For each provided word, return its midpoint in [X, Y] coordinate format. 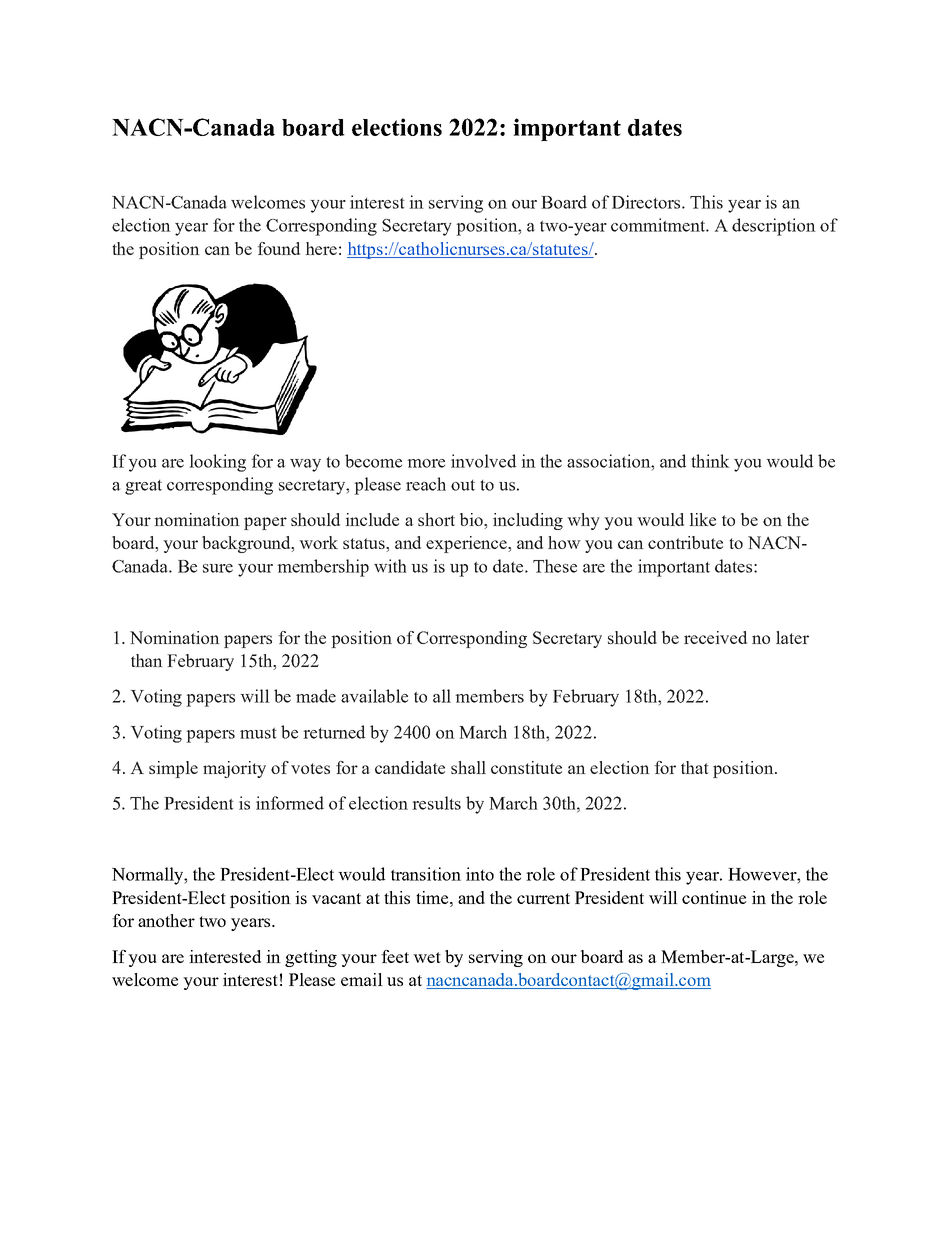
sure [218, 568]
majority [234, 769]
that [695, 767]
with [390, 566]
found [278, 248]
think [710, 461]
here [321, 248]
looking [217, 463]
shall [468, 767]
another [166, 920]
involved [483, 461]
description [774, 227]
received [715, 637]
